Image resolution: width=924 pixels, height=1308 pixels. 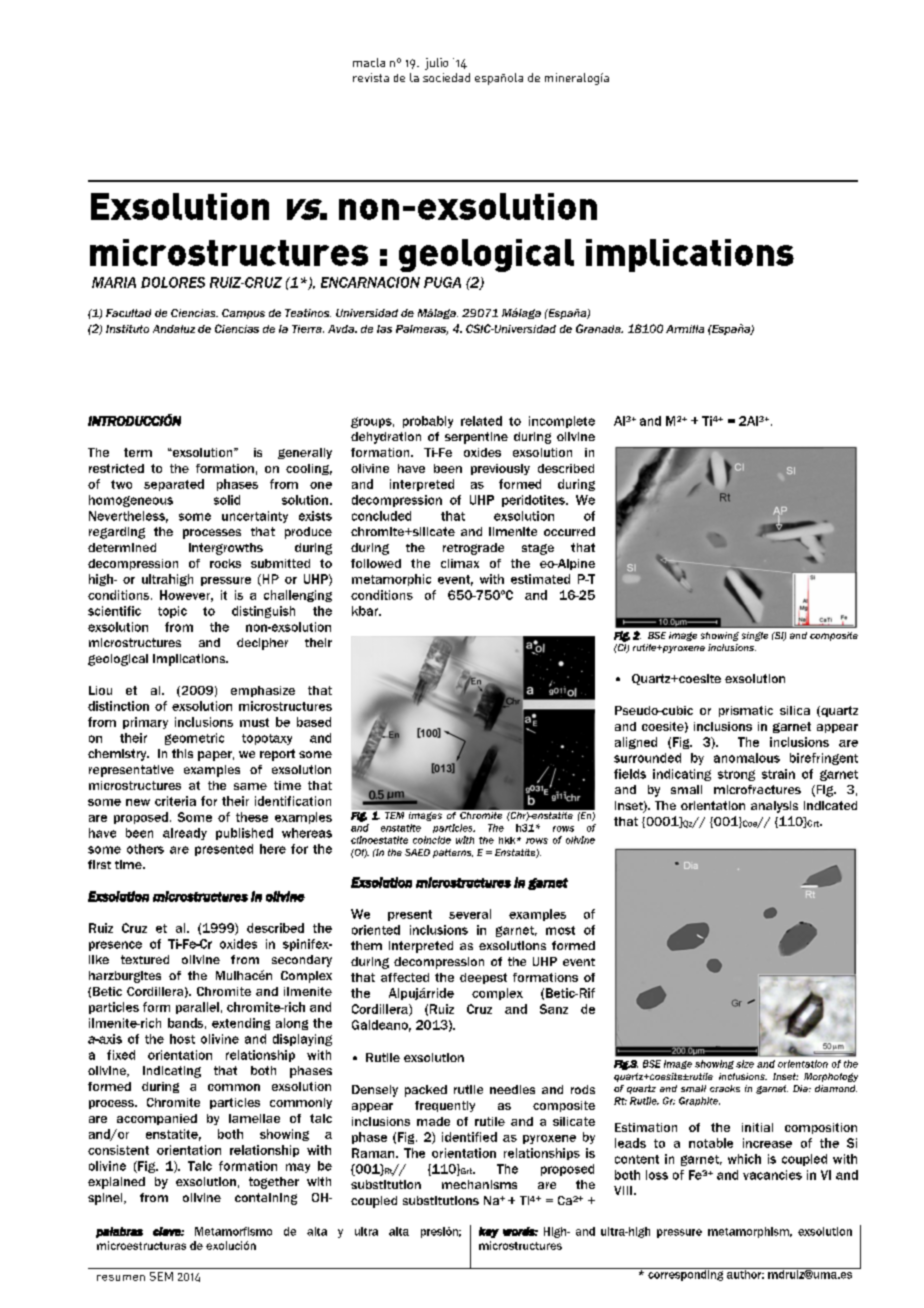 What do you see at coordinates (481, 421) in the document?
I see `related` at bounding box center [481, 421].
